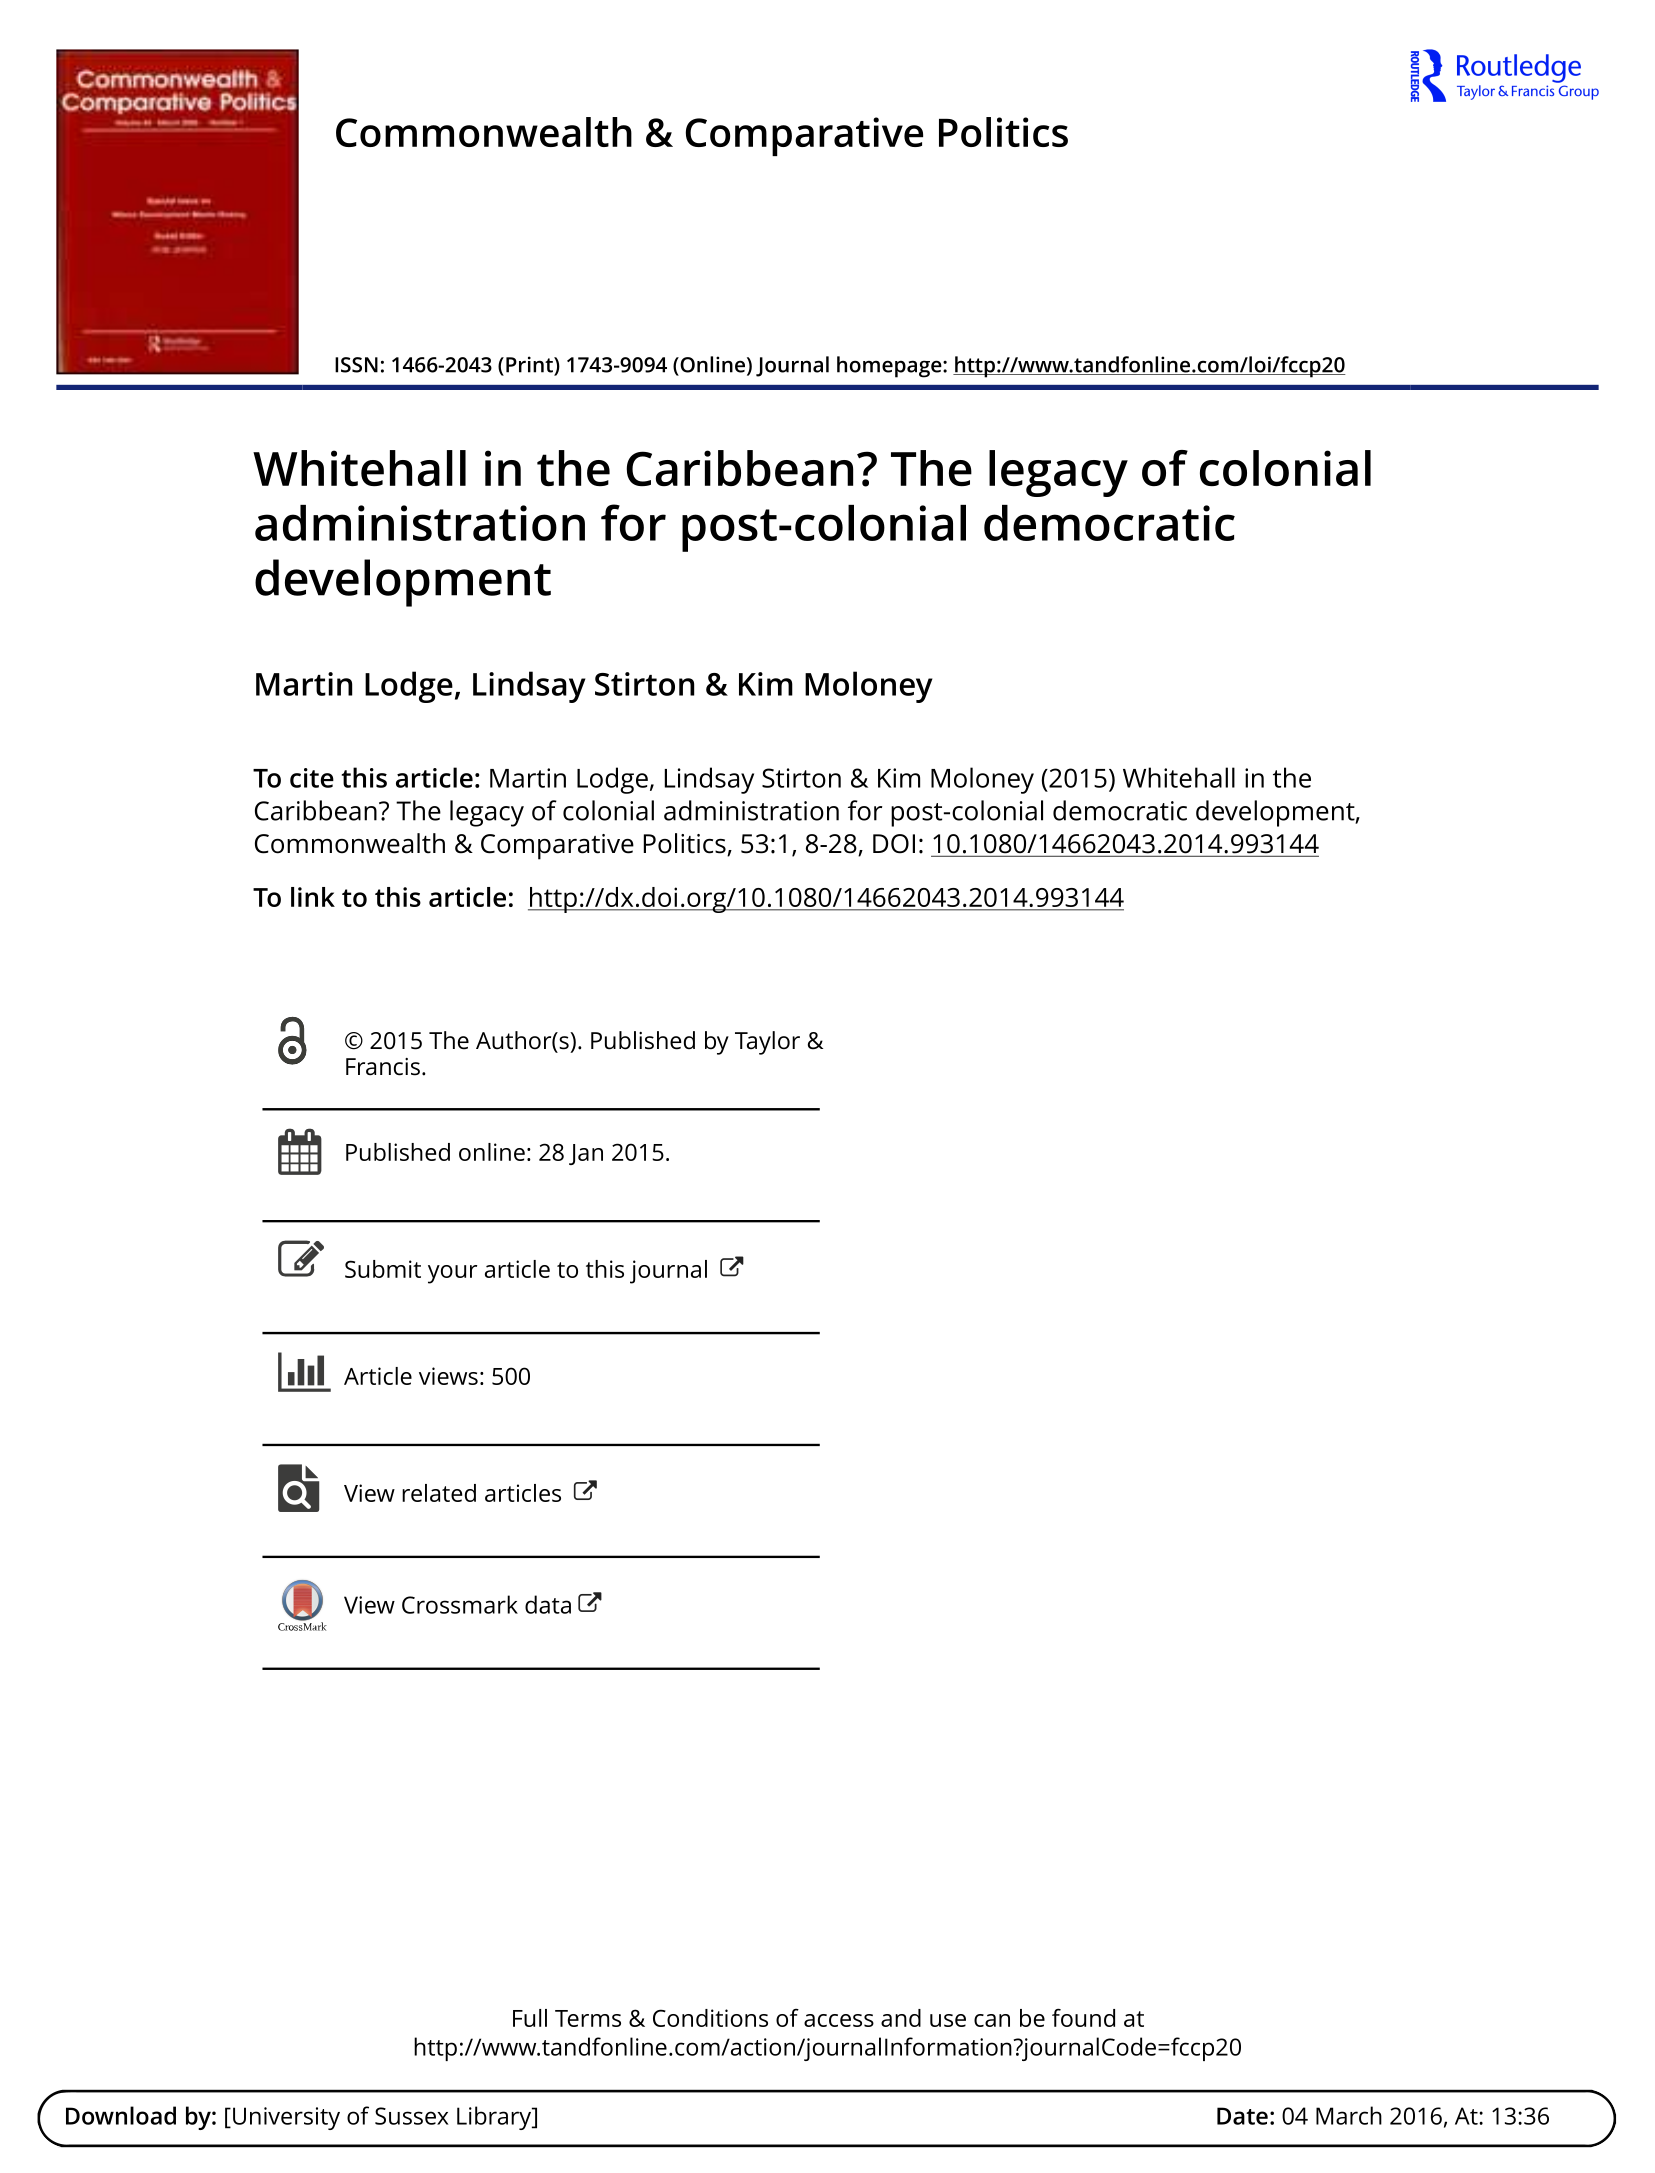 This screenshot has width=1655, height=2173. What do you see at coordinates (313, 897) in the screenshot?
I see `link` at bounding box center [313, 897].
